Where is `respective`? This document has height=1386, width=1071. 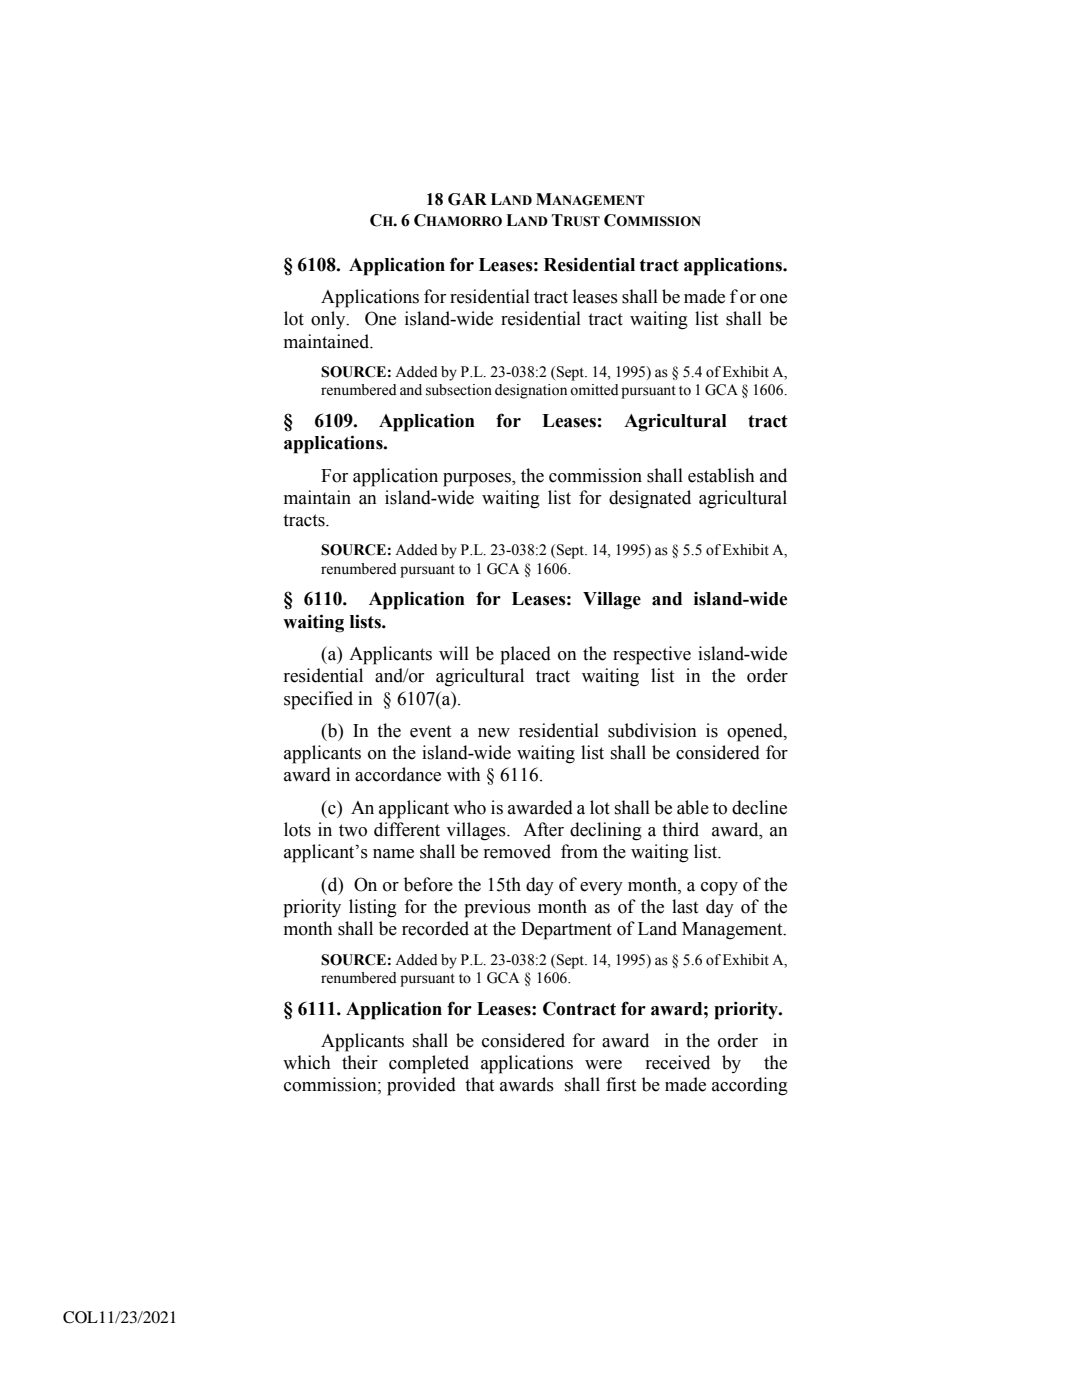 respective is located at coordinates (652, 655).
